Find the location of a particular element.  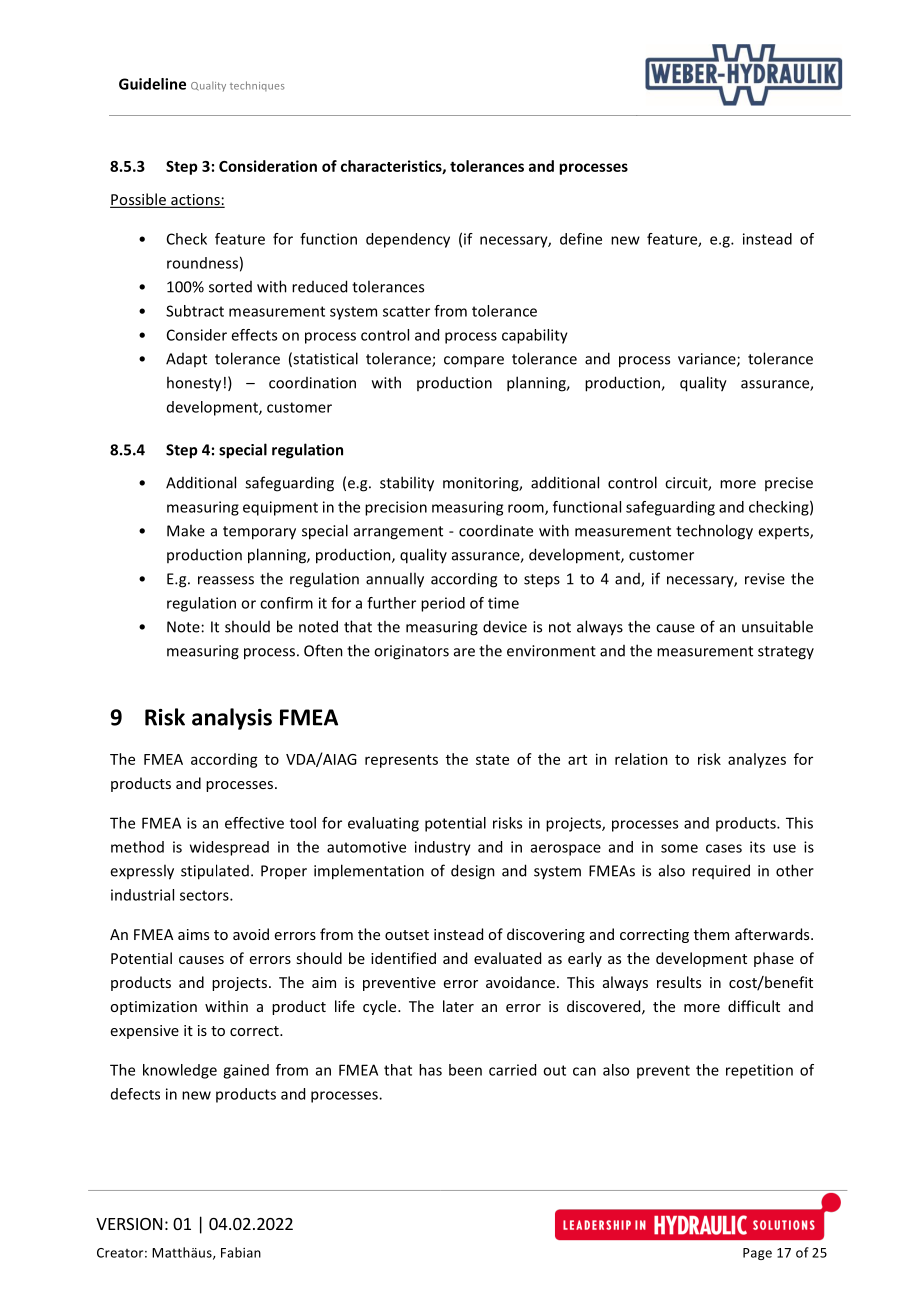

them is located at coordinates (711, 934).
